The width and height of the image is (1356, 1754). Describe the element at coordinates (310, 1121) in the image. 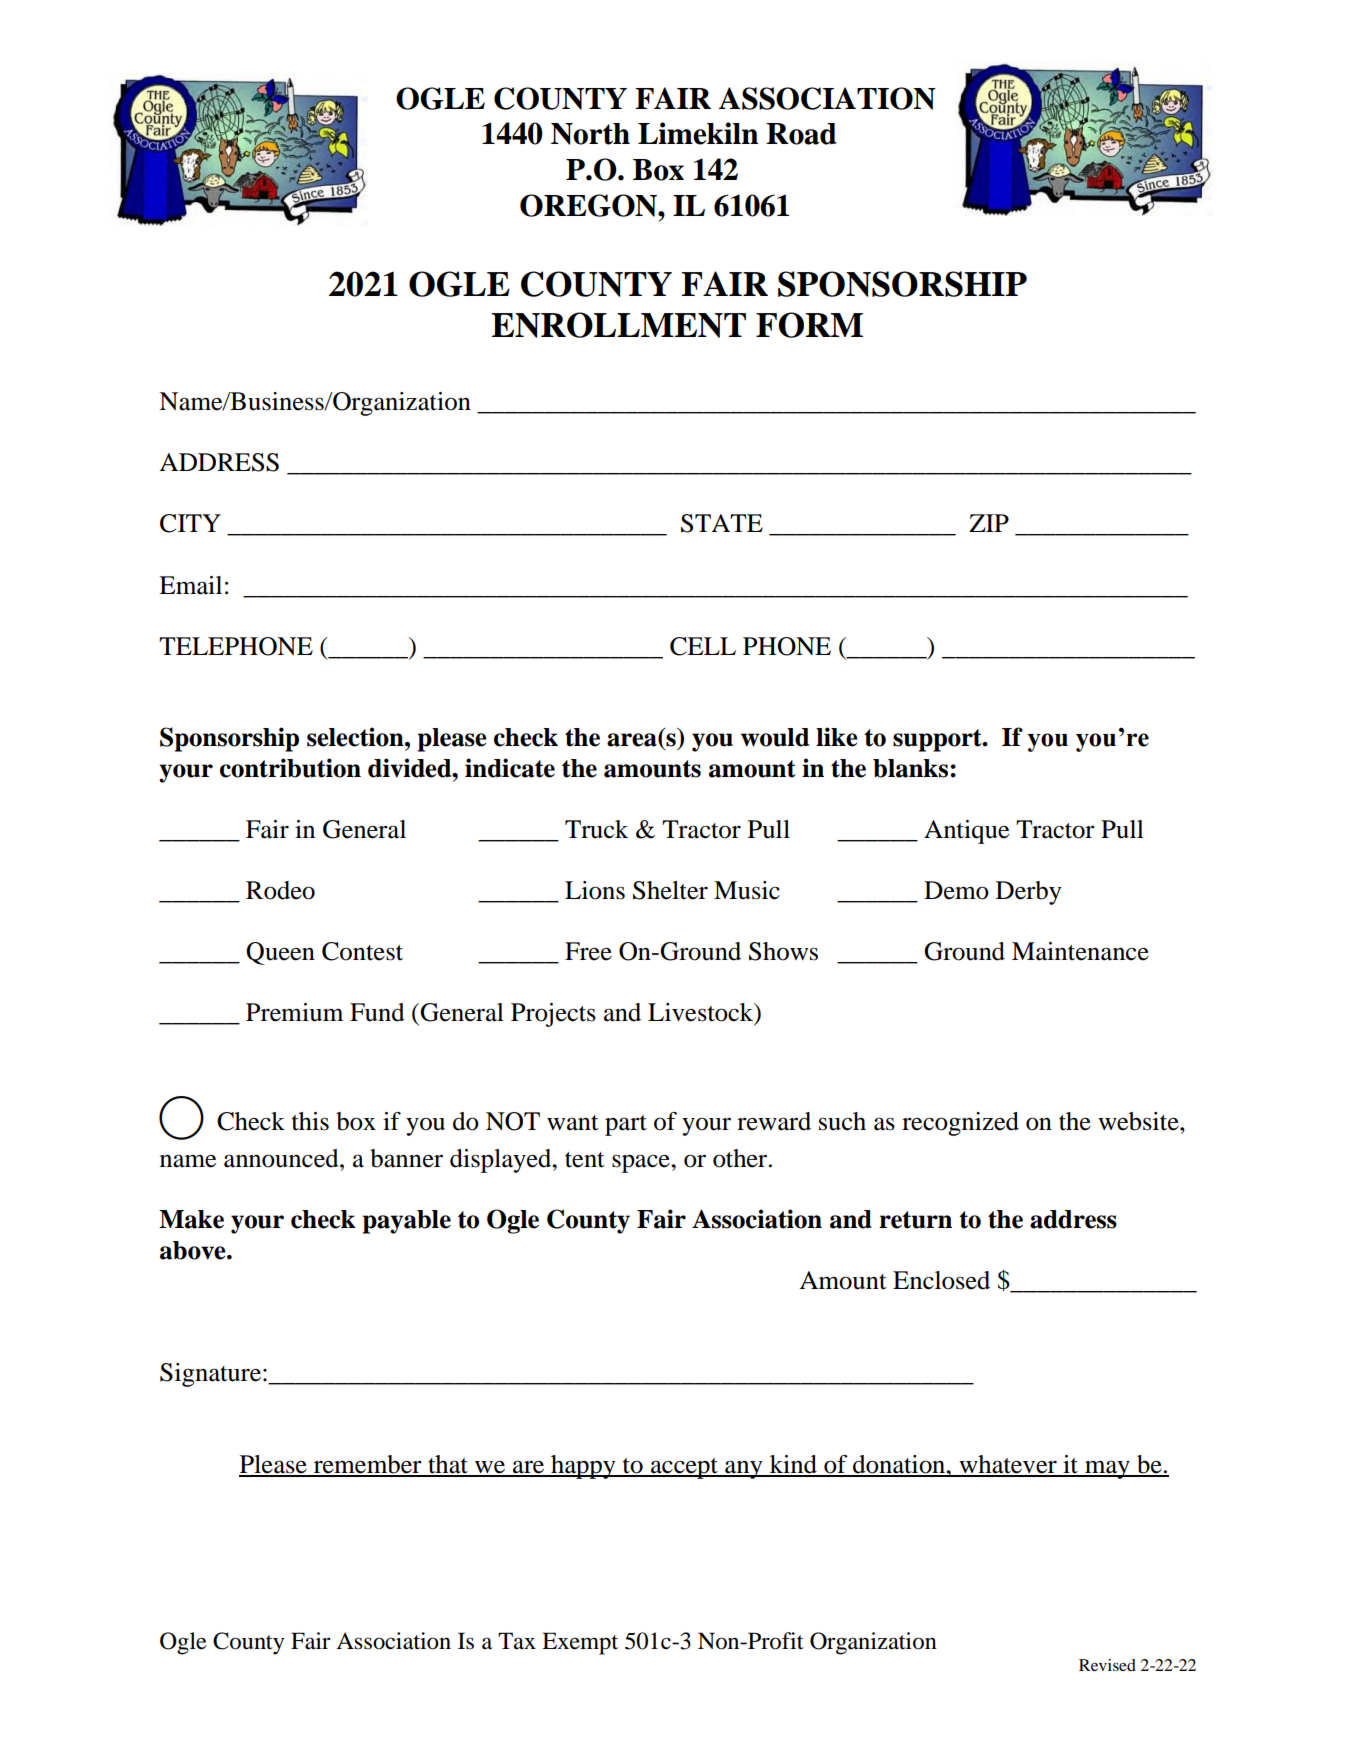

I see `this` at that location.
